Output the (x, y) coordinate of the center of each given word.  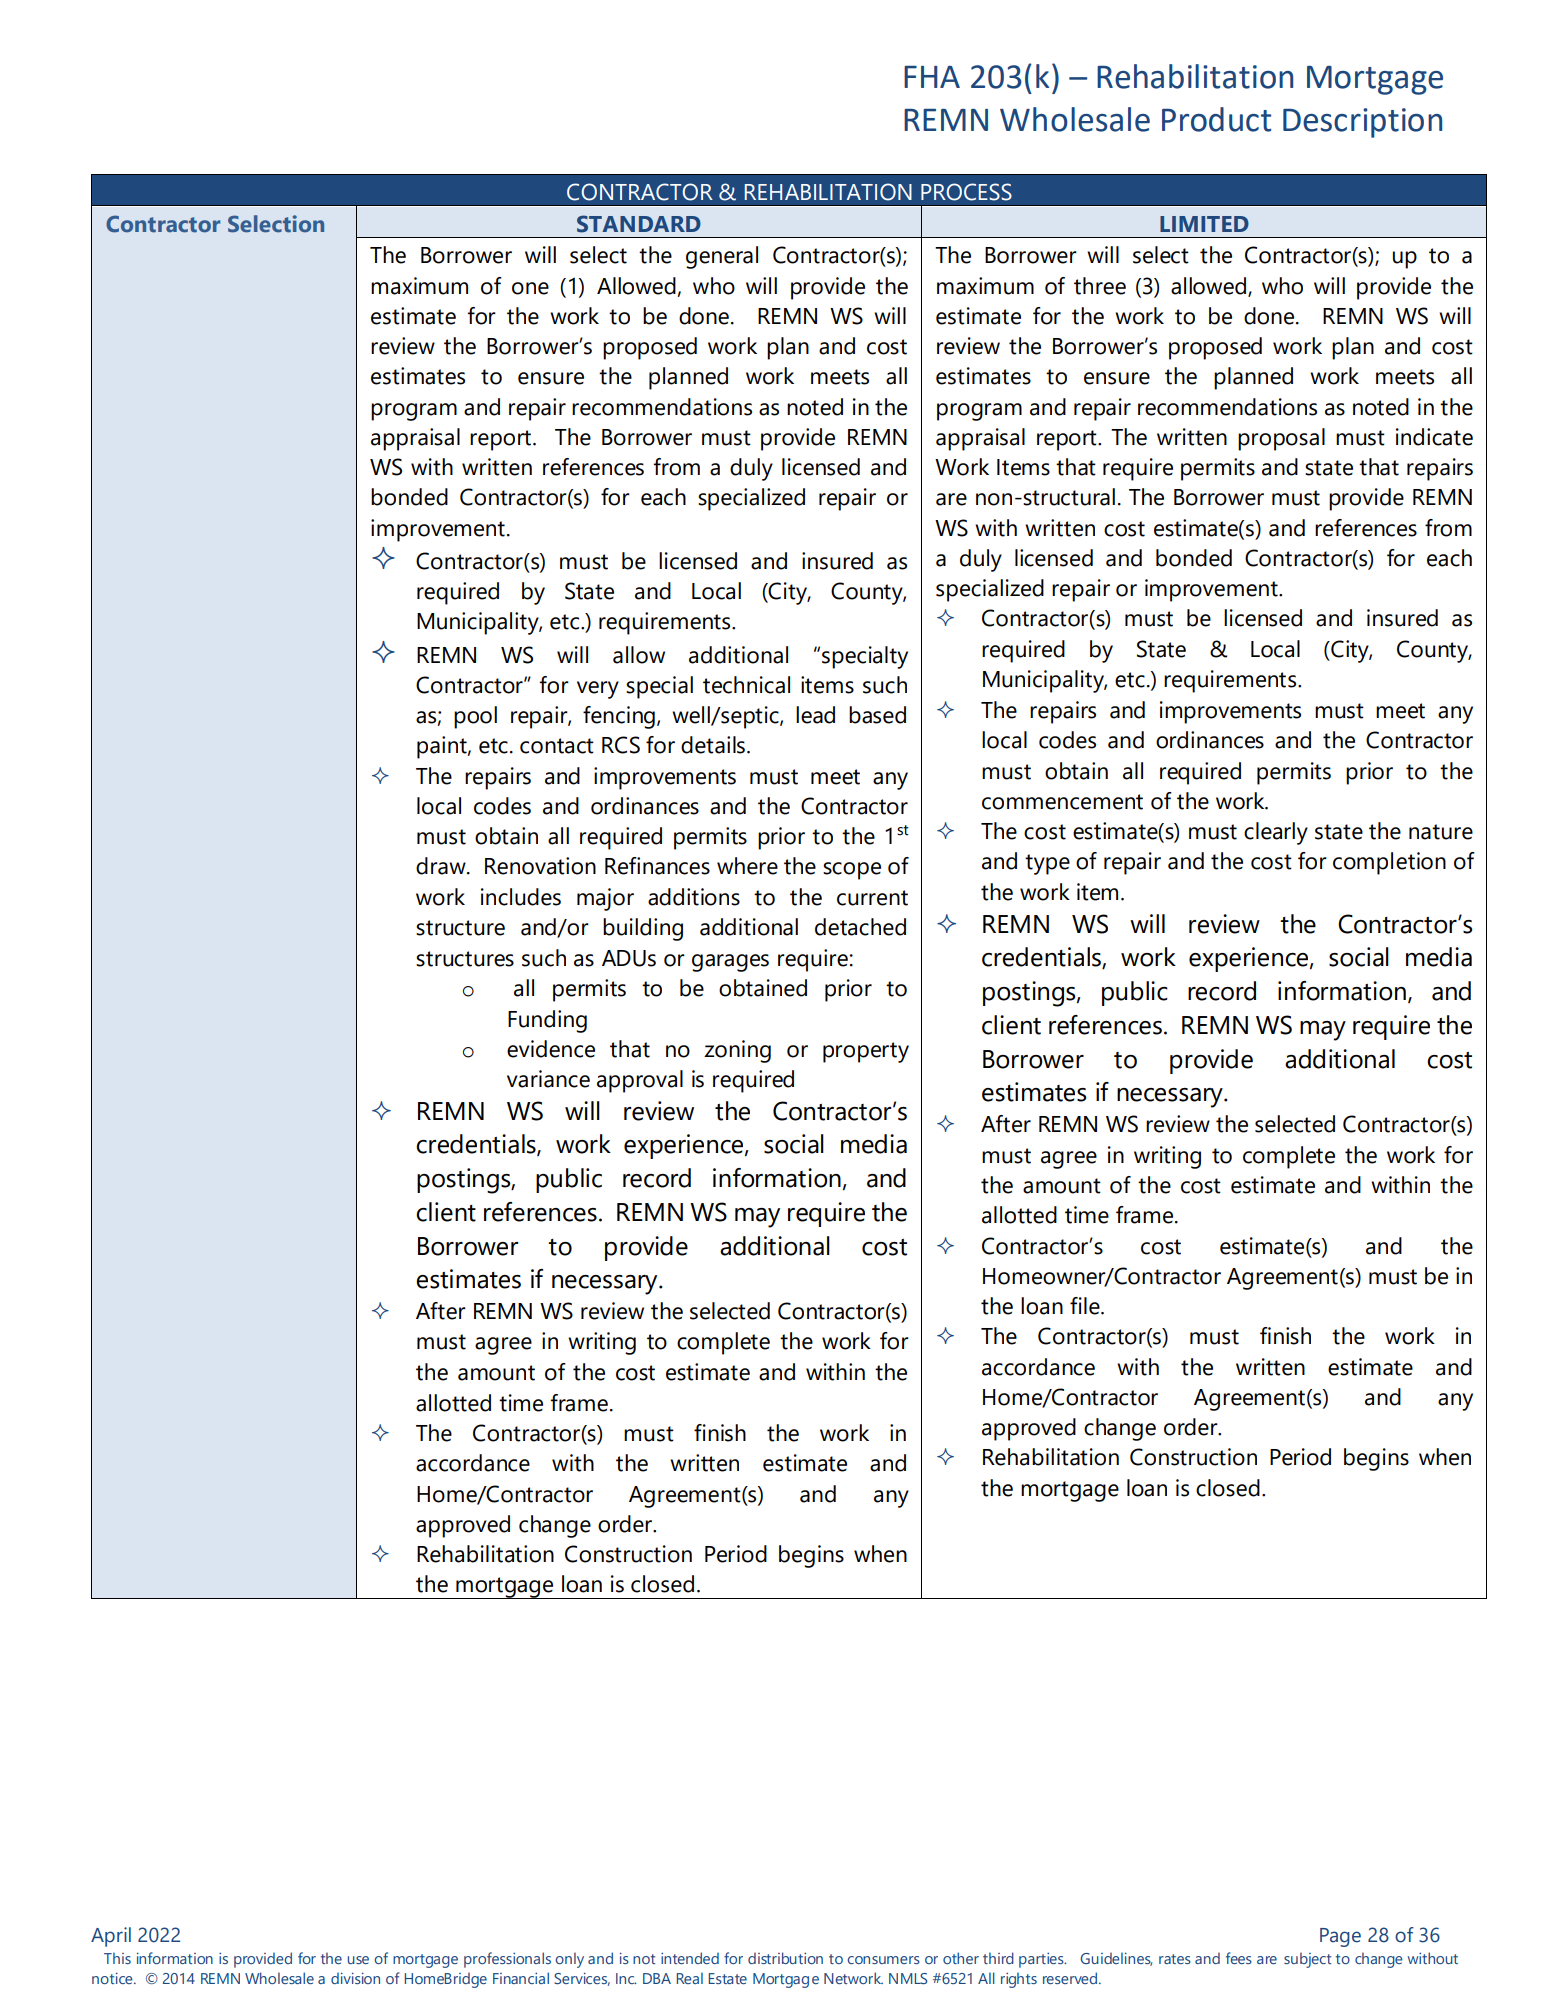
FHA (932, 77)
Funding (547, 1021)
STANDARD (639, 224)
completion (1389, 863)
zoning (737, 1051)
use (358, 1960)
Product (1216, 119)
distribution (785, 1958)
